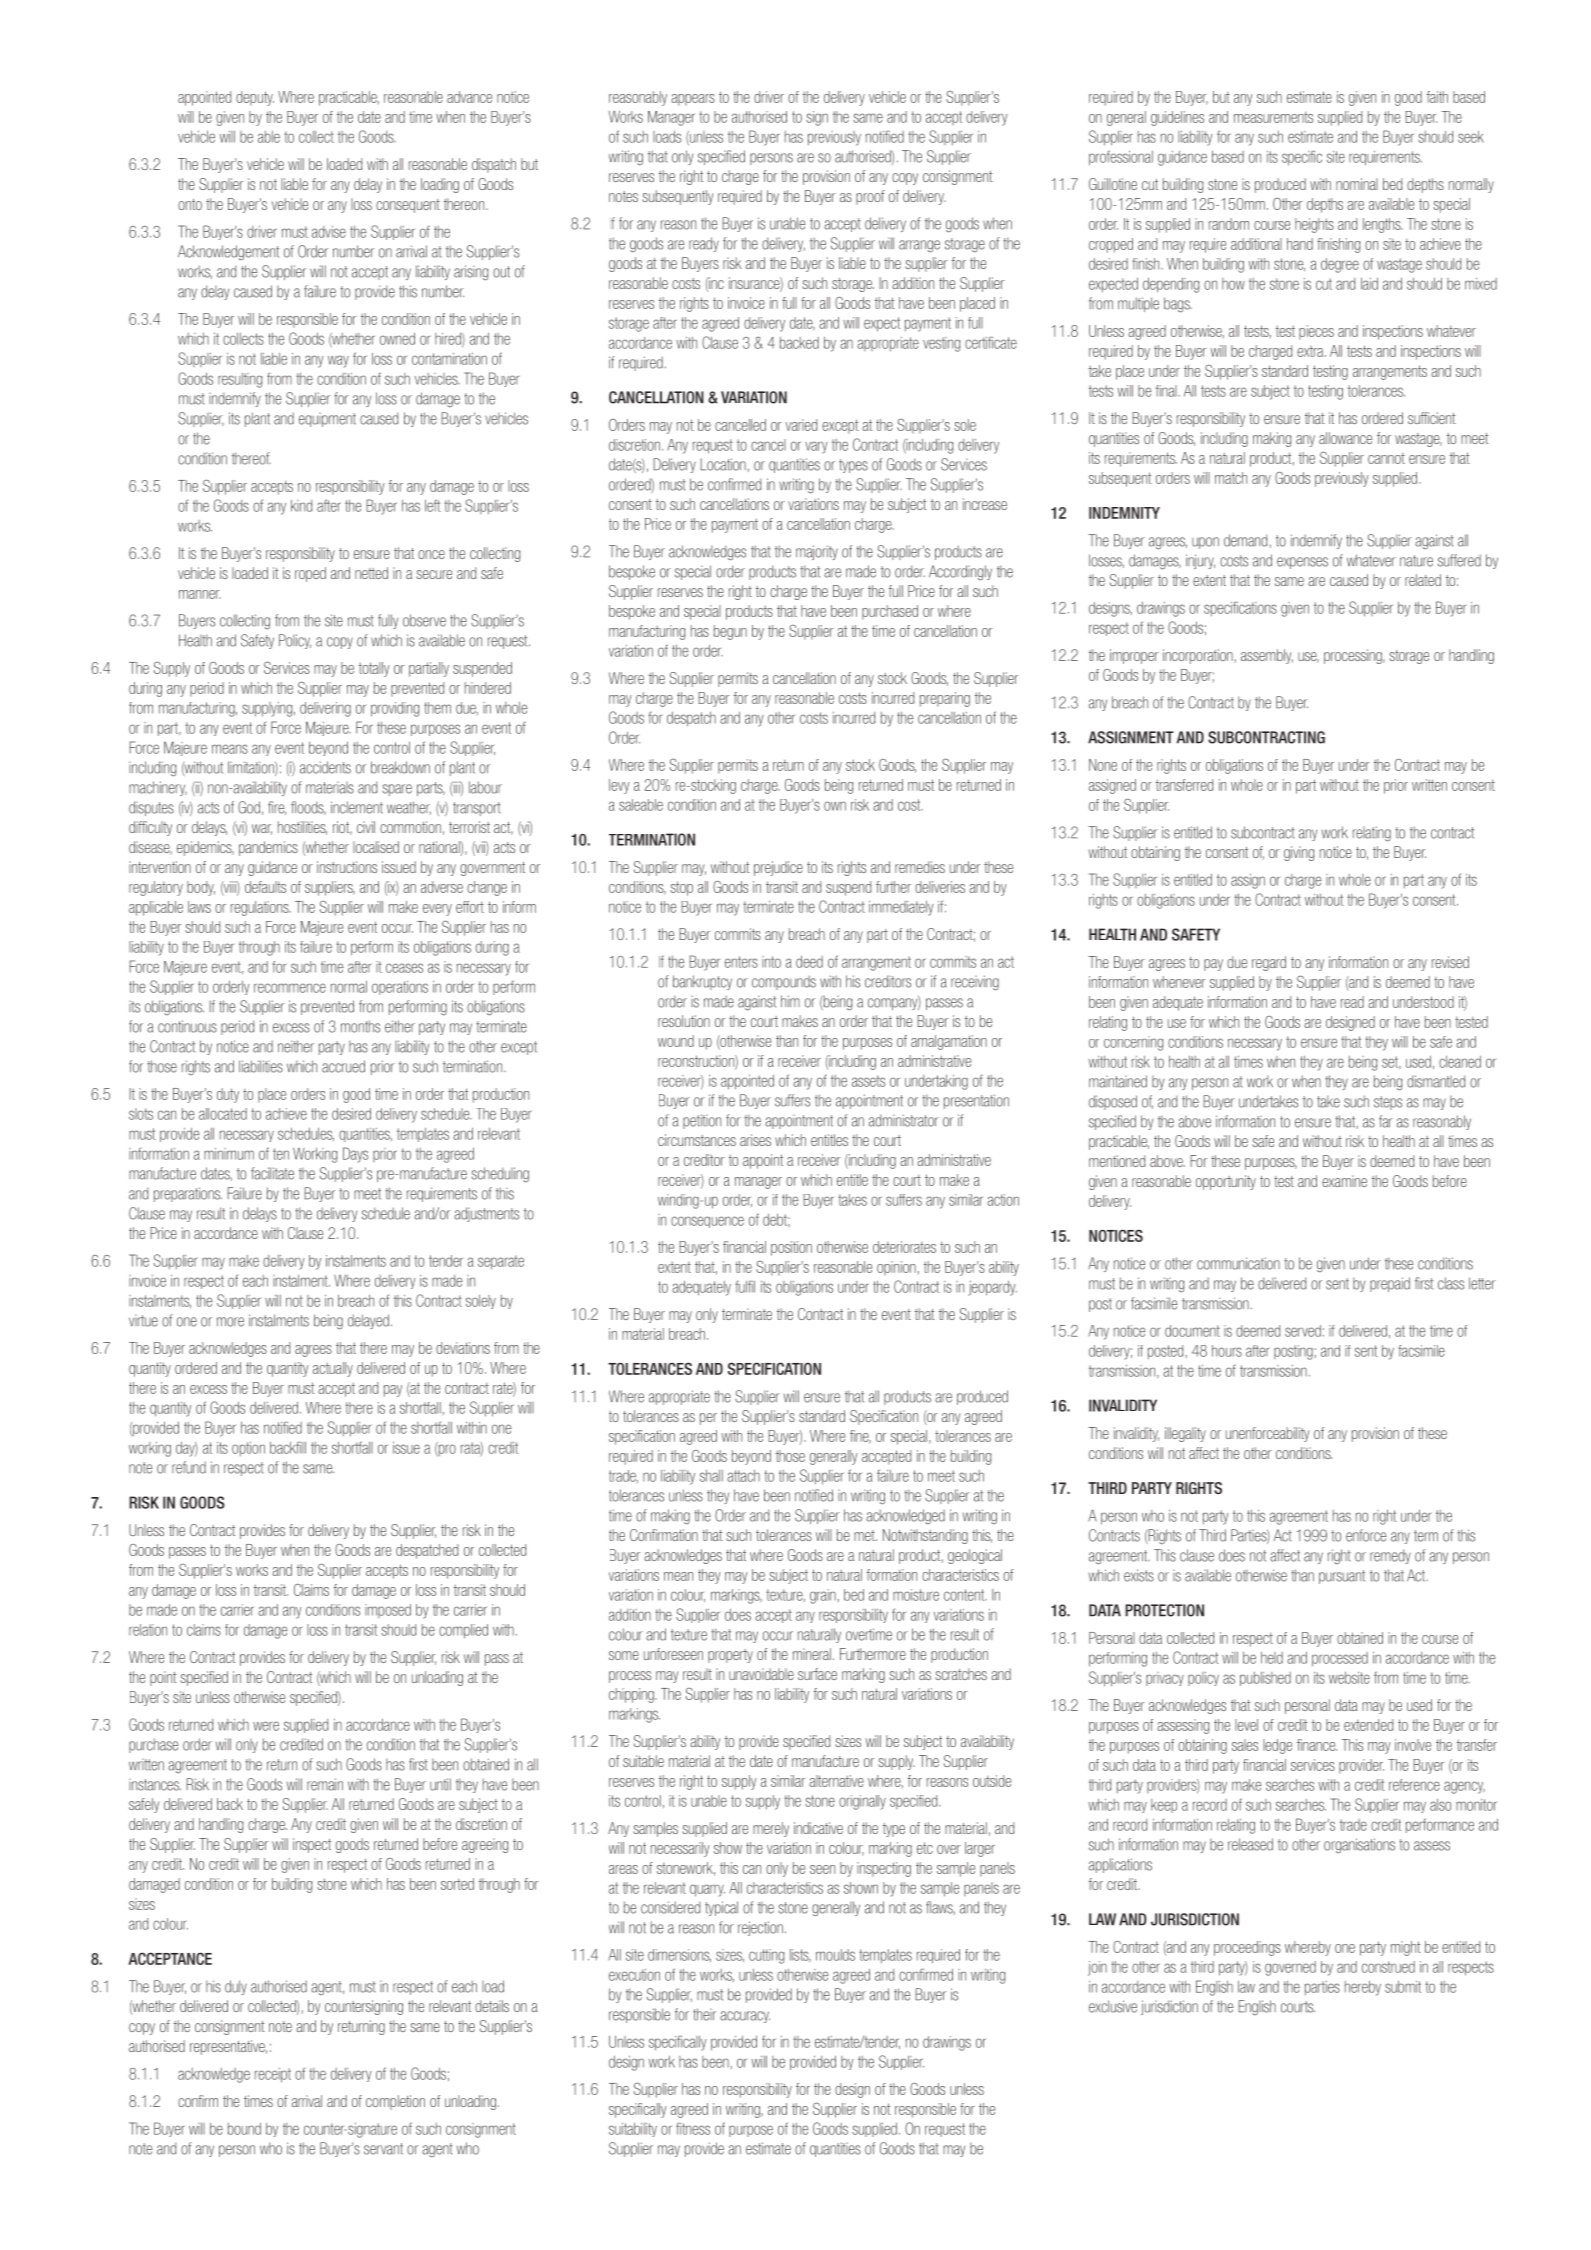 Image resolution: width=1591 pixels, height=2250 pixels. What do you see at coordinates (273, 2075) in the image?
I see `receipt` at bounding box center [273, 2075].
